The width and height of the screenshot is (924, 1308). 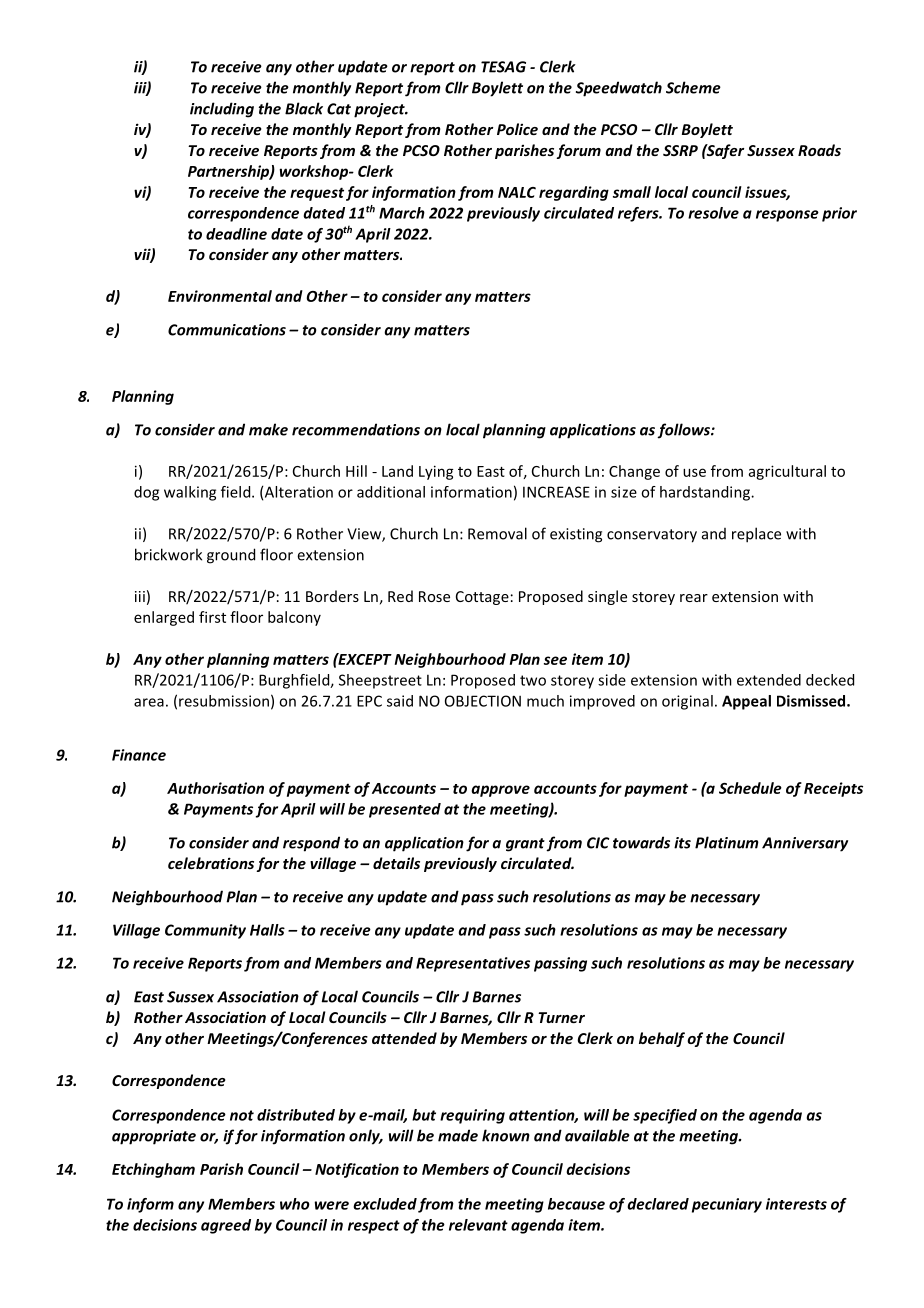 I want to click on agreed, so click(x=226, y=1226).
